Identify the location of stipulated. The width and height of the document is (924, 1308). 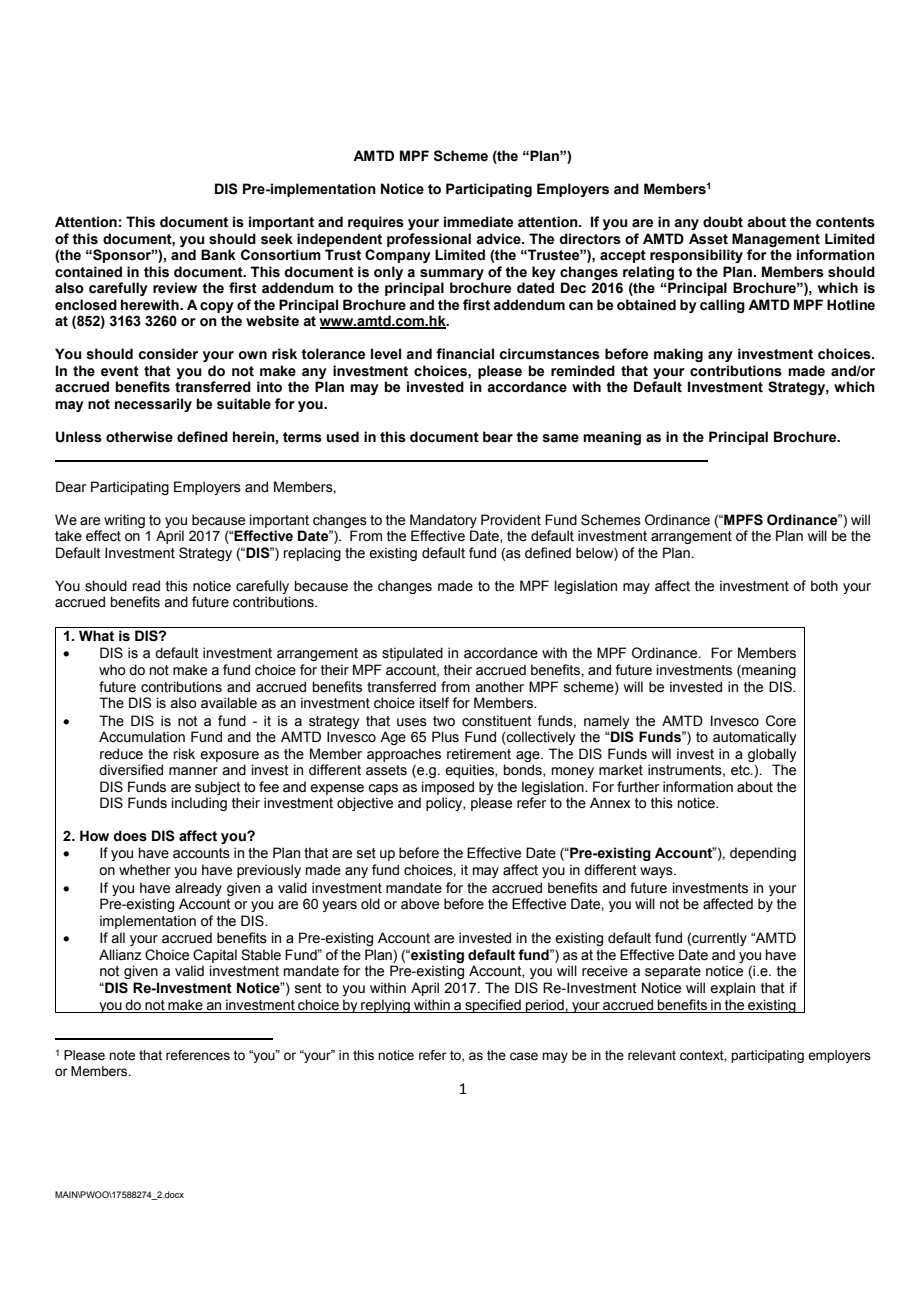
(412, 654).
